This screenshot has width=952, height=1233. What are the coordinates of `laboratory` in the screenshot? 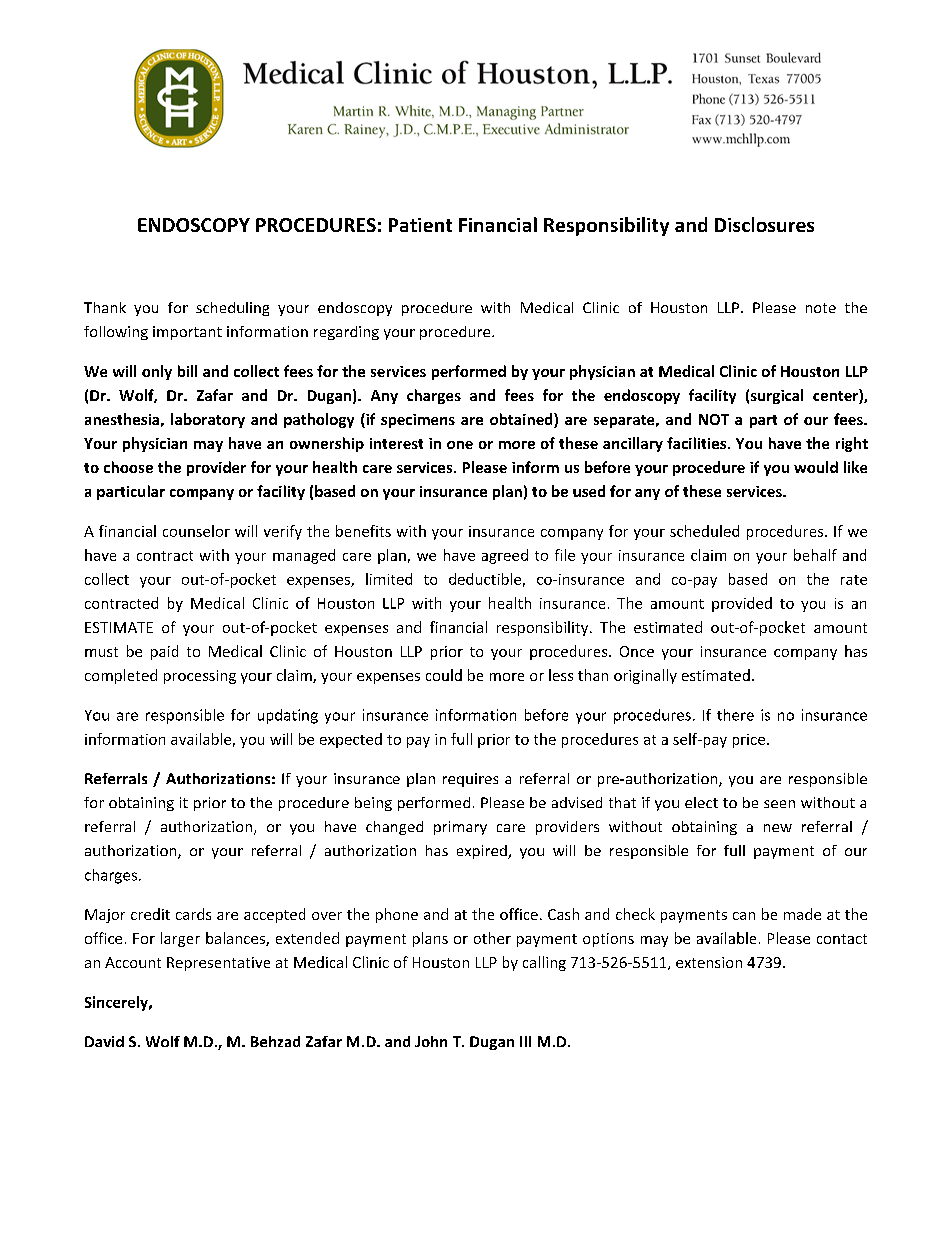 It's located at (208, 420).
